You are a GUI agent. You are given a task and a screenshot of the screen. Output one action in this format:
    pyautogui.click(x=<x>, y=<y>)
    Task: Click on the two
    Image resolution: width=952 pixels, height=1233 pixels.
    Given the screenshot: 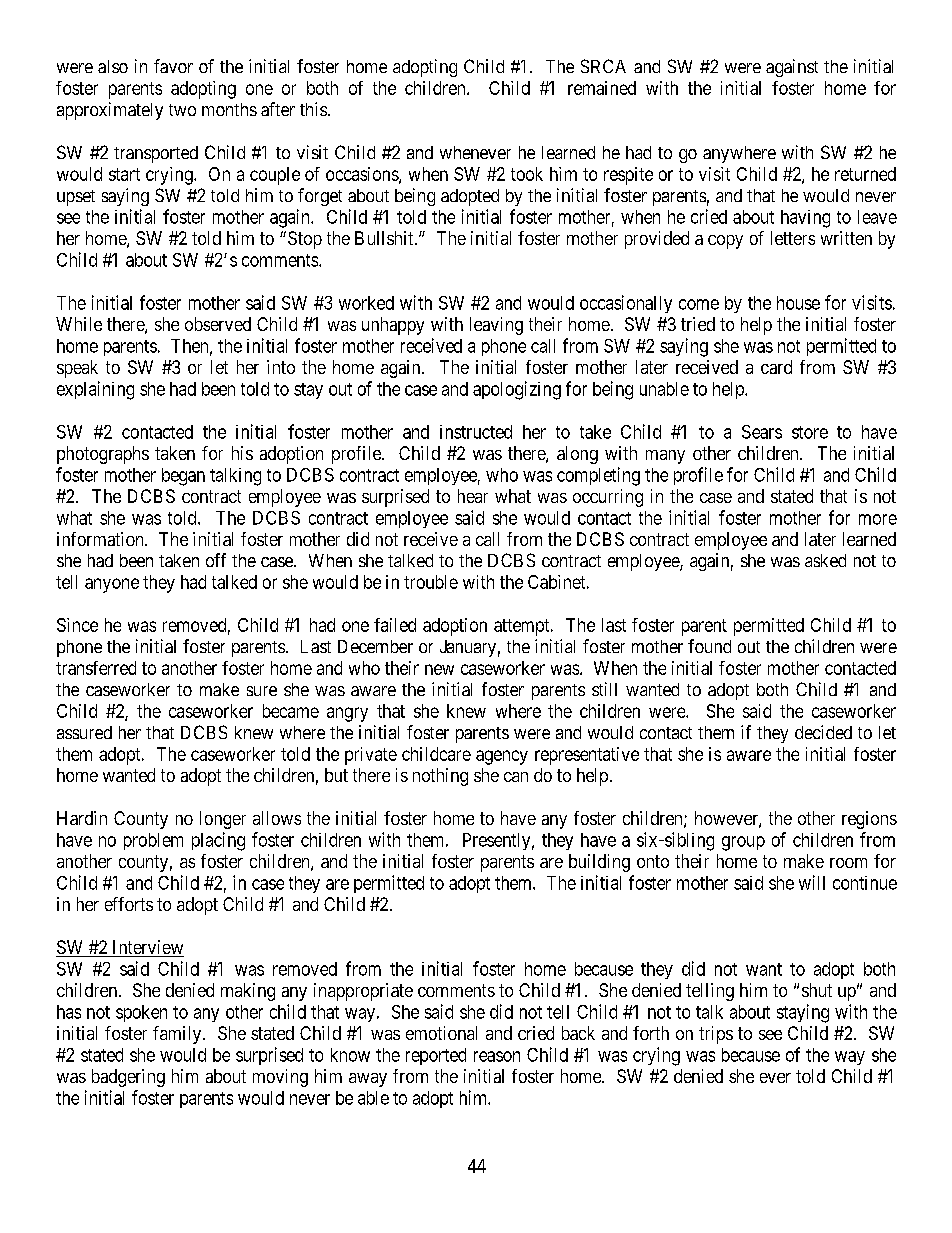 What is the action you would take?
    pyautogui.click(x=182, y=110)
